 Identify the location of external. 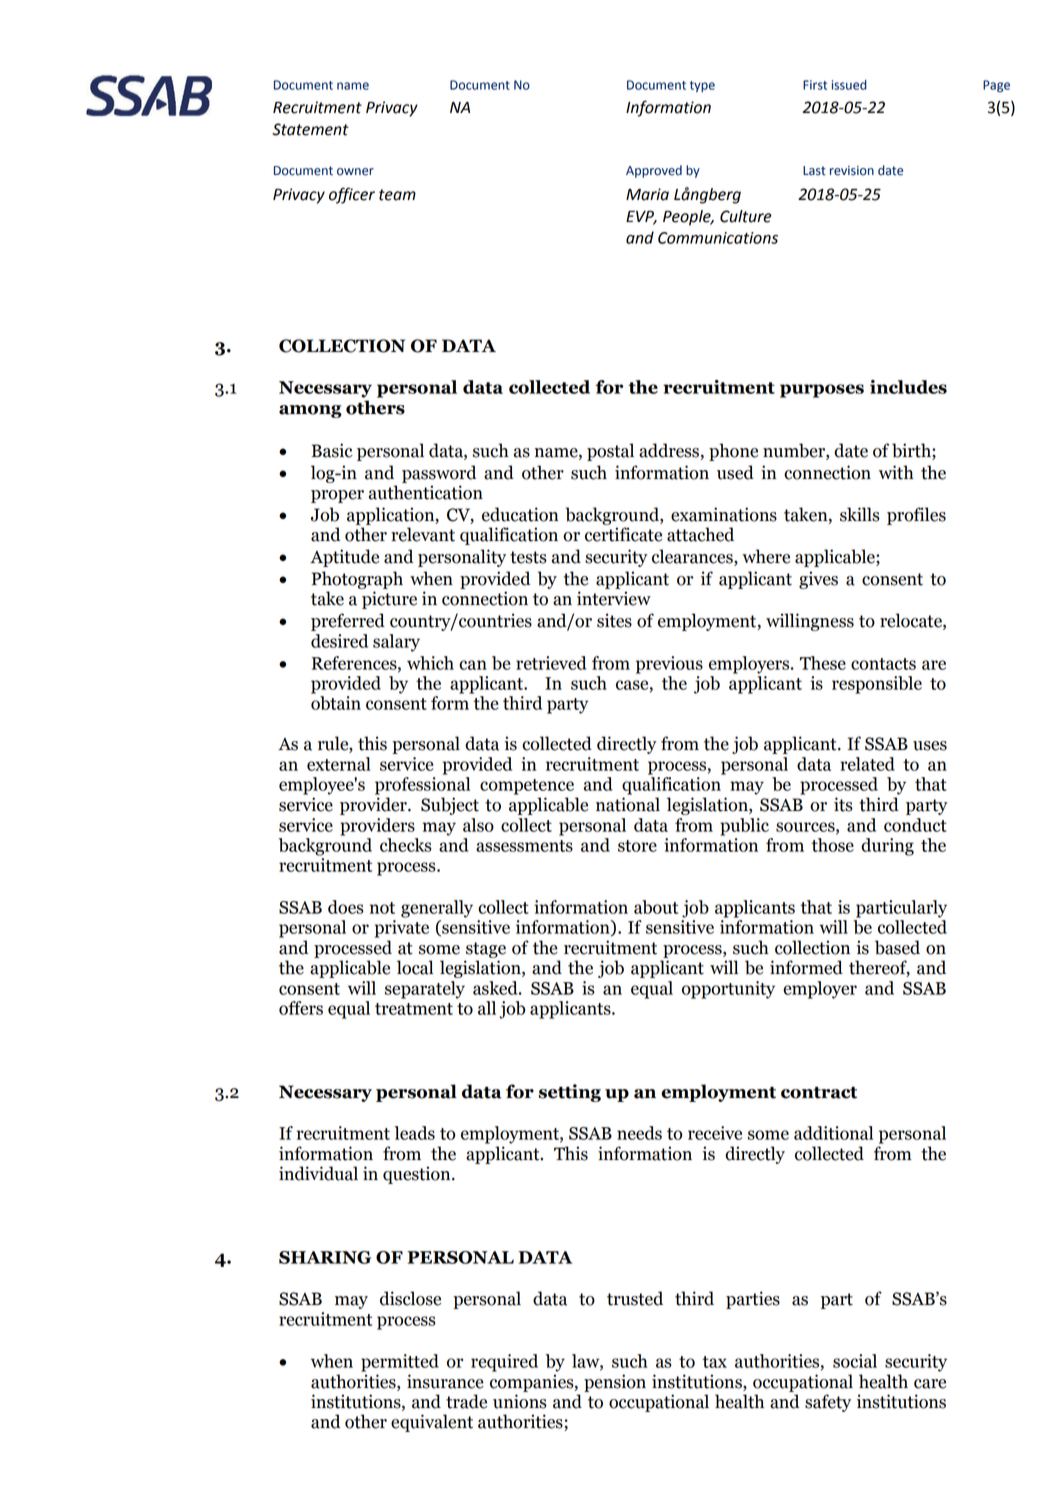
(339, 764).
